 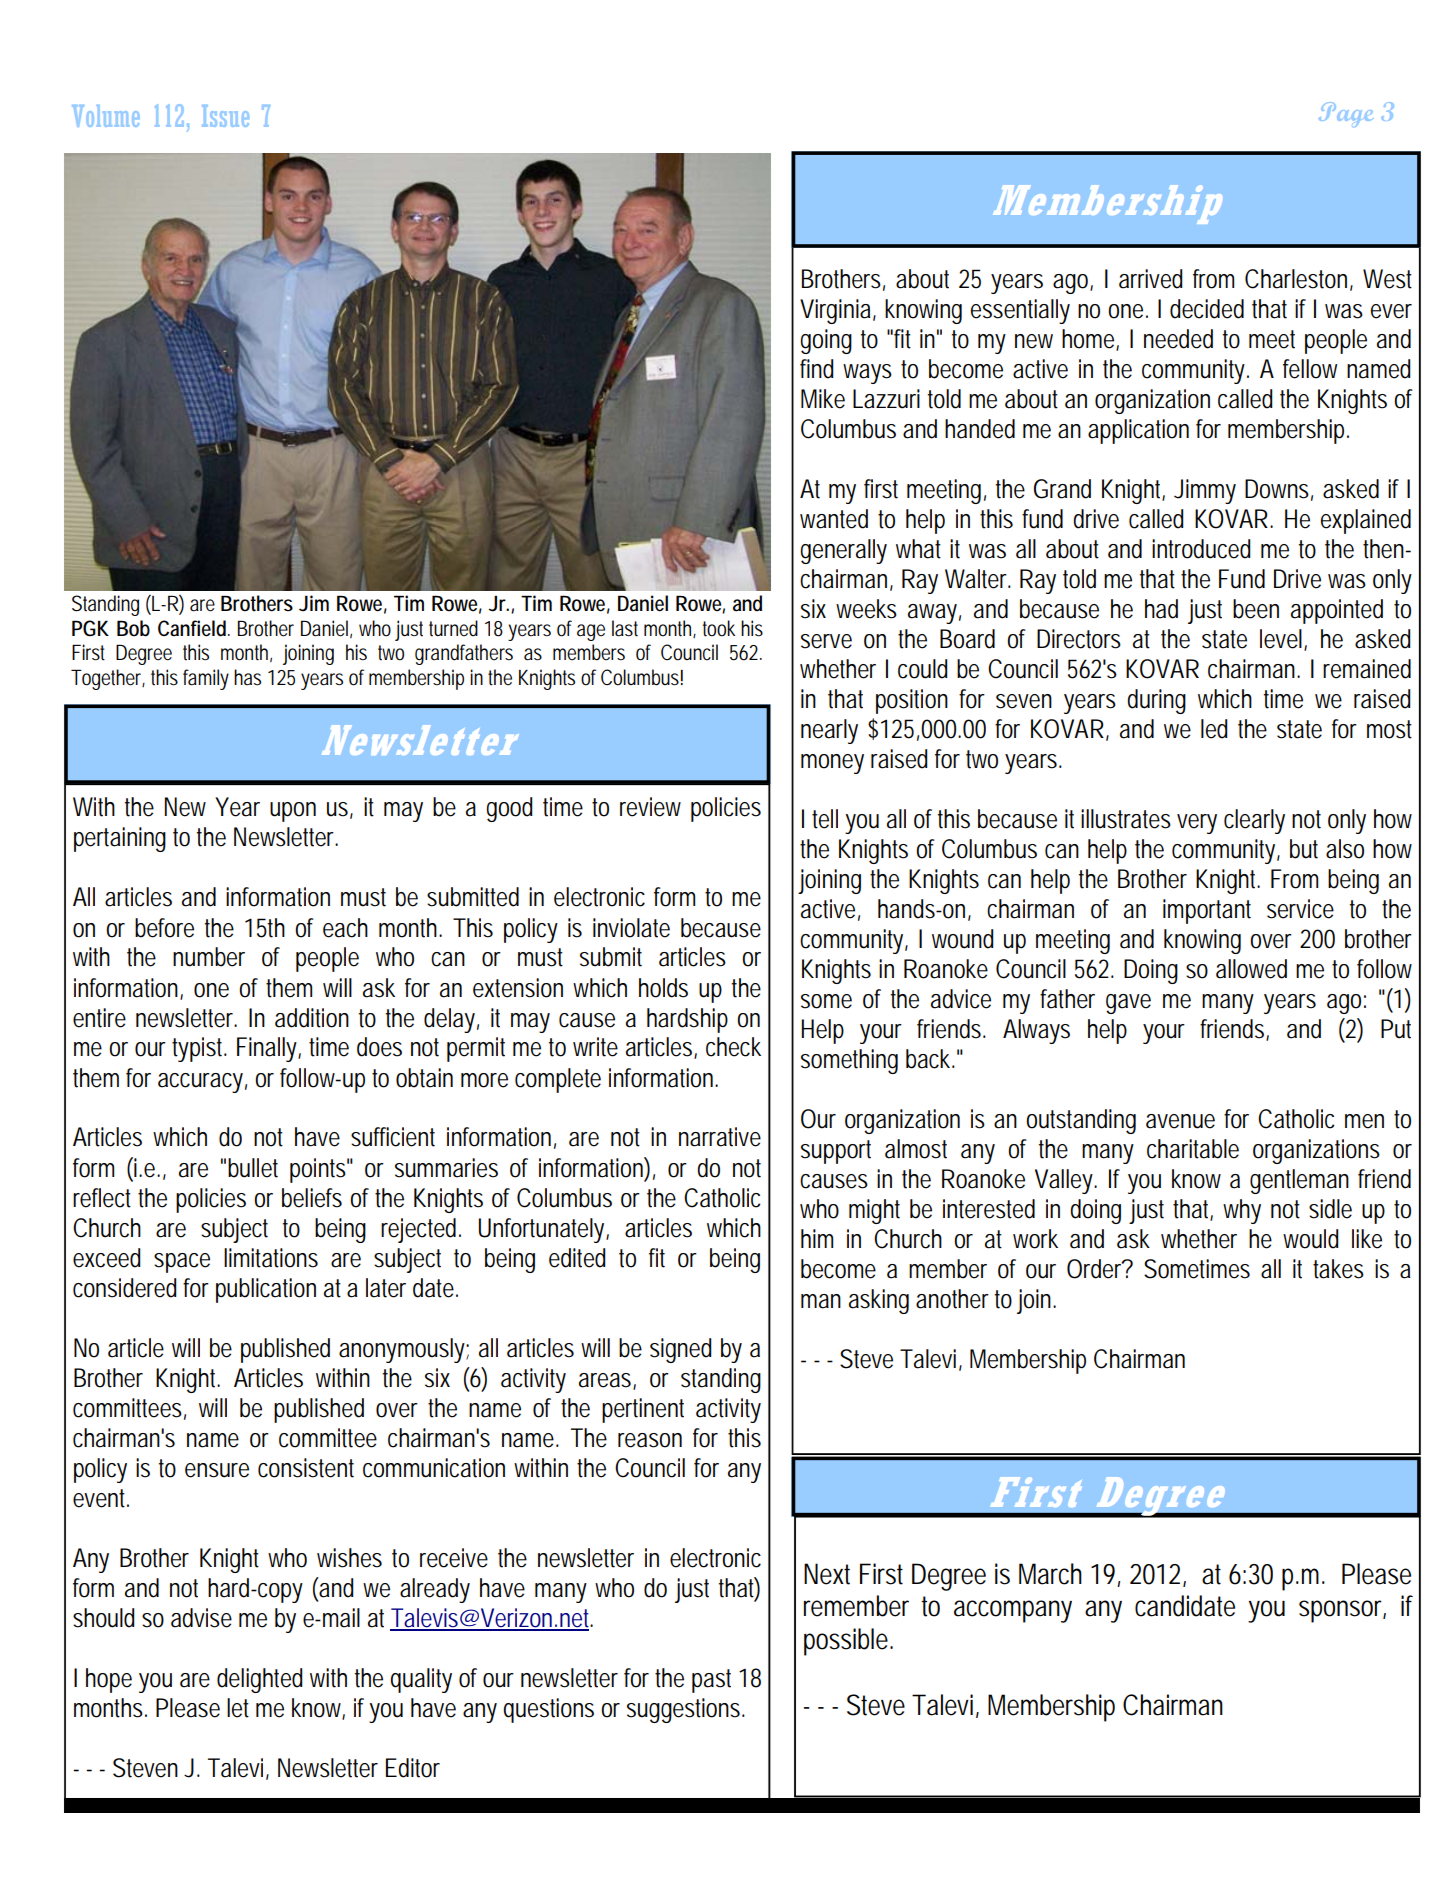 What do you see at coordinates (1251, 969) in the document?
I see `allowed` at bounding box center [1251, 969].
